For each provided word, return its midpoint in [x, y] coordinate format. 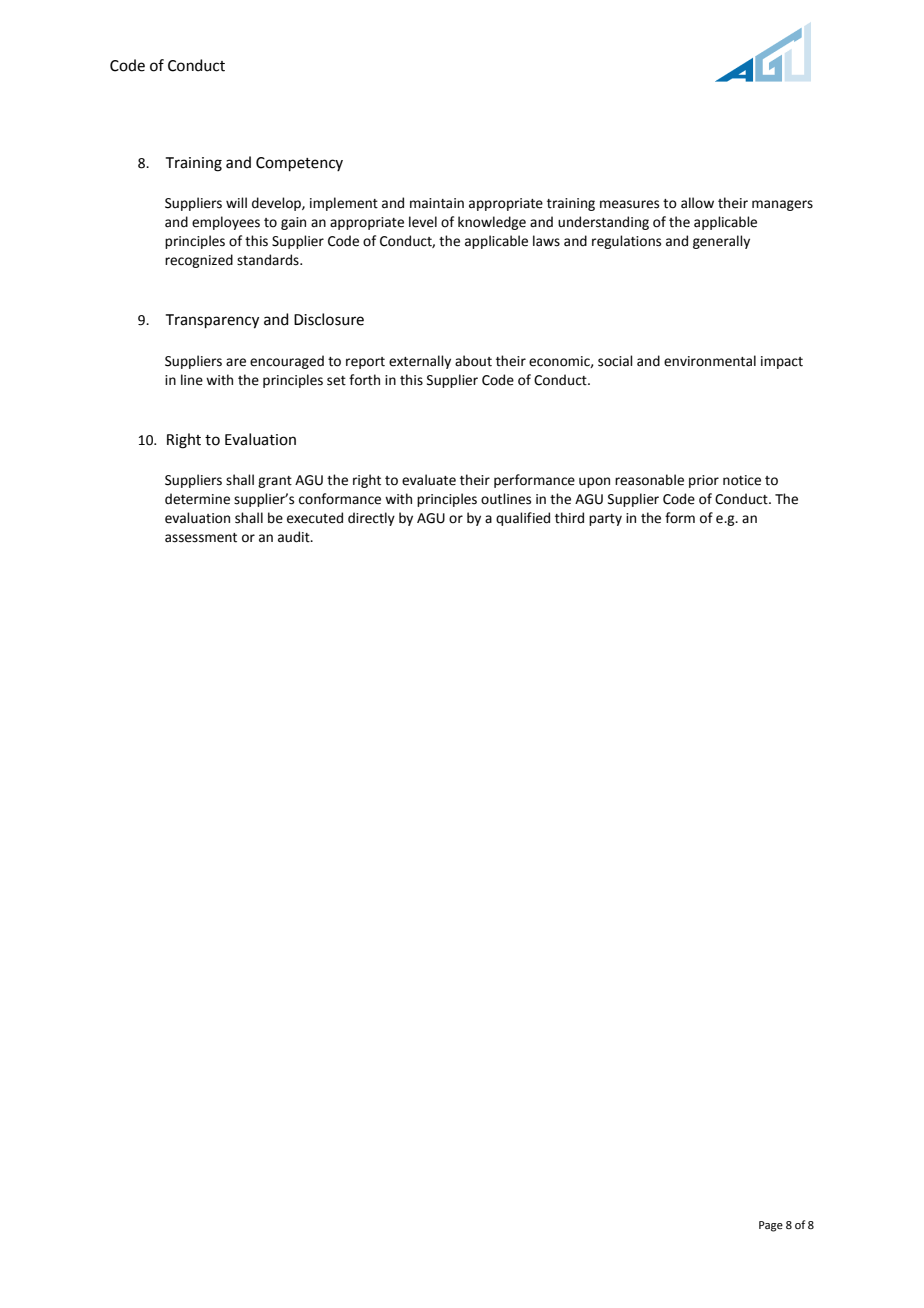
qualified [523, 519]
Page [771, 1226]
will [236, 202]
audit [295, 537]
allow [697, 203]
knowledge [492, 223]
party [605, 520]
